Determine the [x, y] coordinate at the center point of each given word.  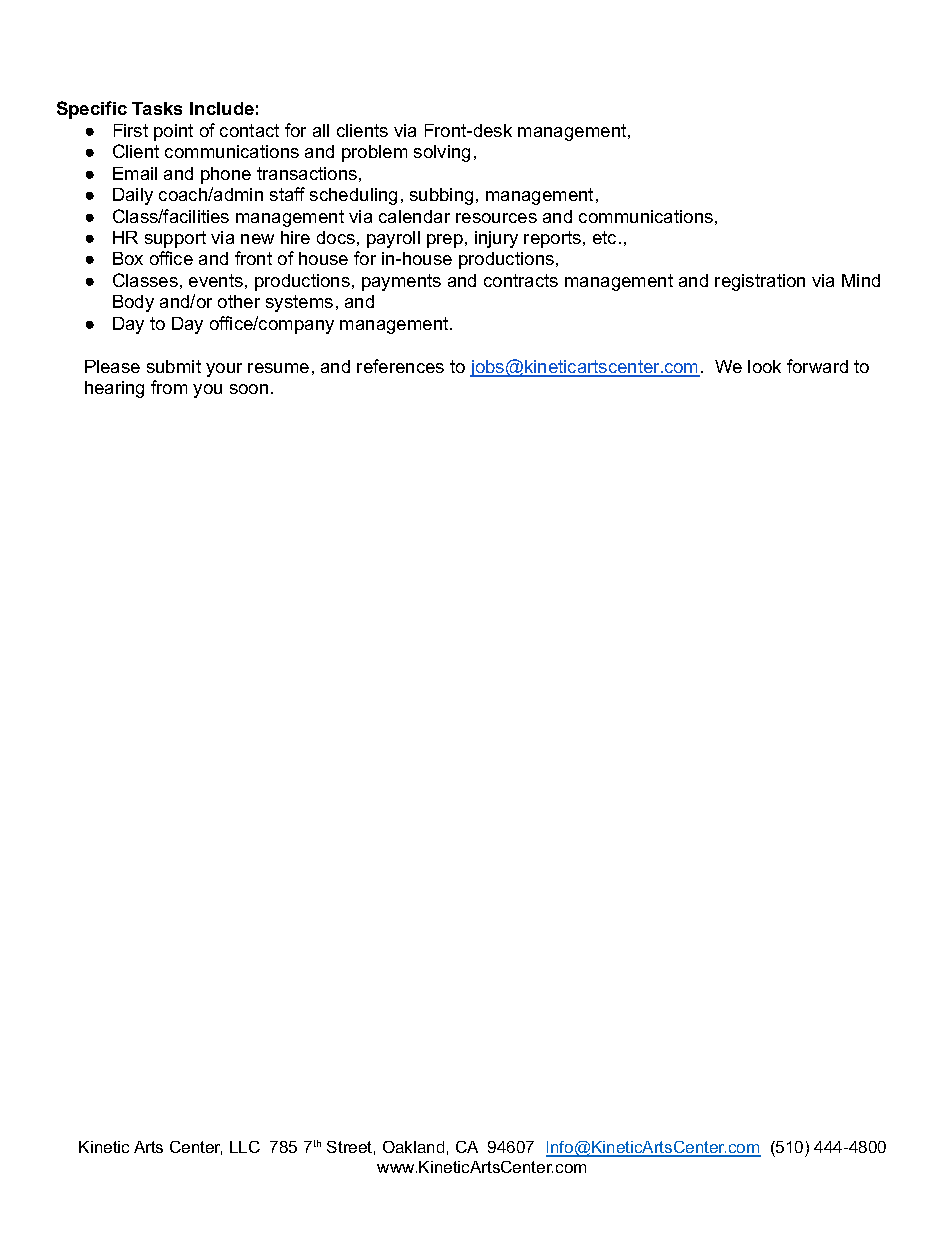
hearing [114, 389]
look [764, 366]
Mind [861, 280]
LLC [245, 1147]
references [400, 366]
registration [760, 282]
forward [817, 366]
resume [278, 368]
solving [442, 153]
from [169, 387]
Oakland [413, 1147]
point [173, 132]
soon [249, 389]
